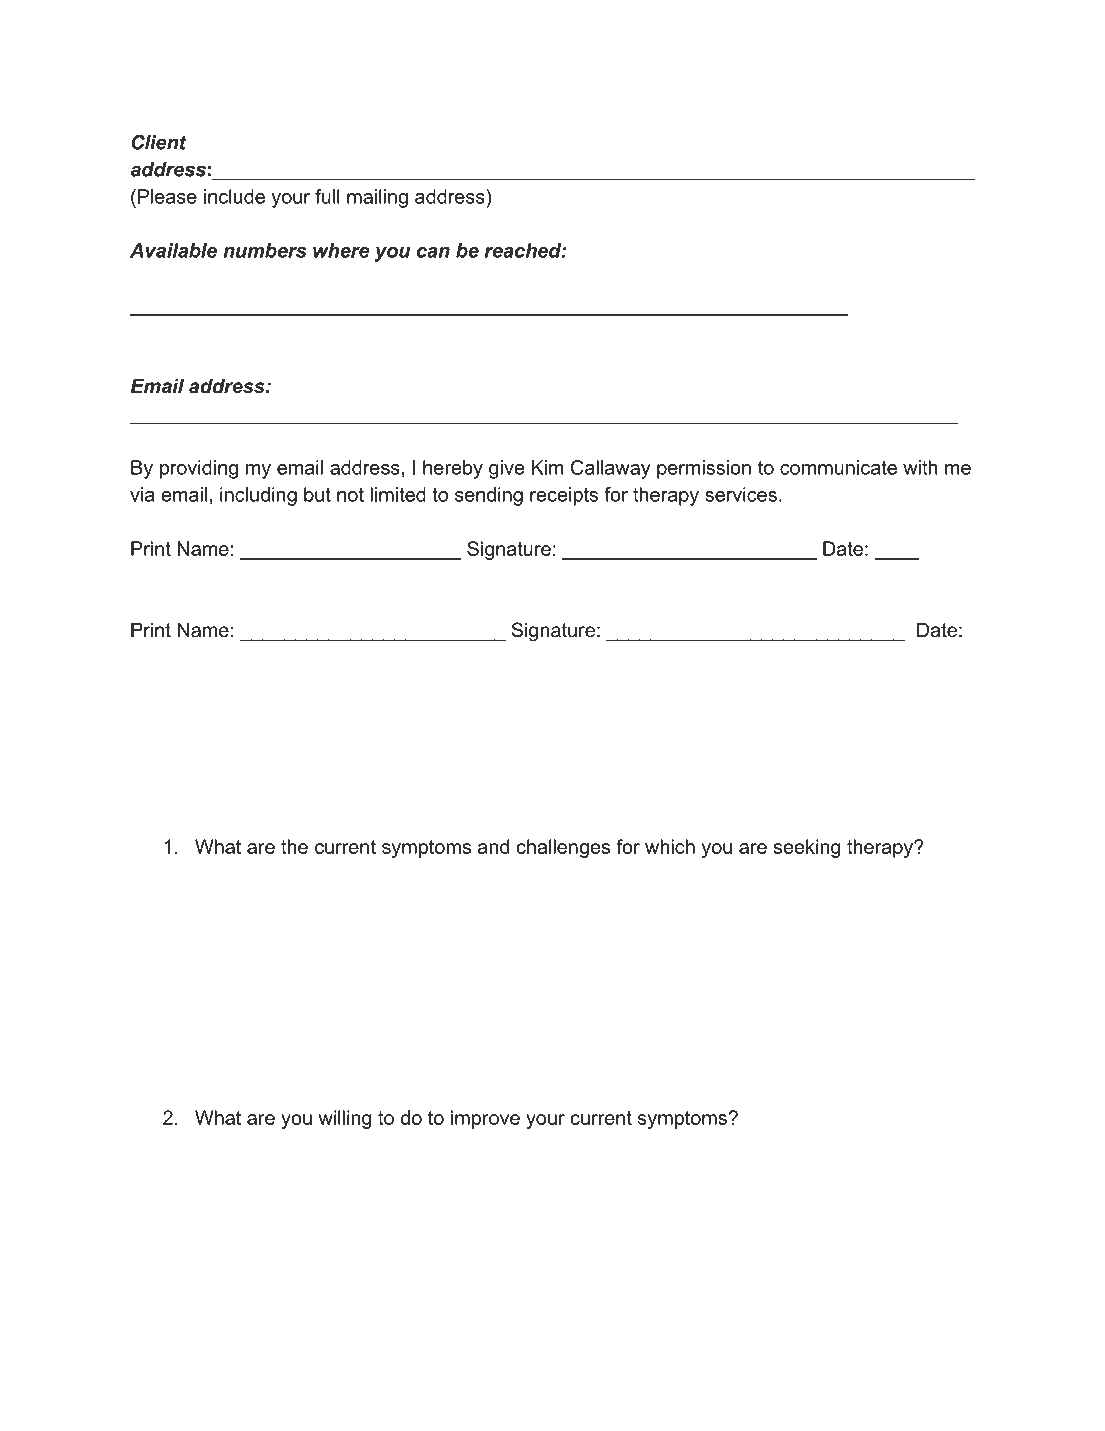 The height and width of the page is (1431, 1105). I want to click on Kim, so click(548, 467).
